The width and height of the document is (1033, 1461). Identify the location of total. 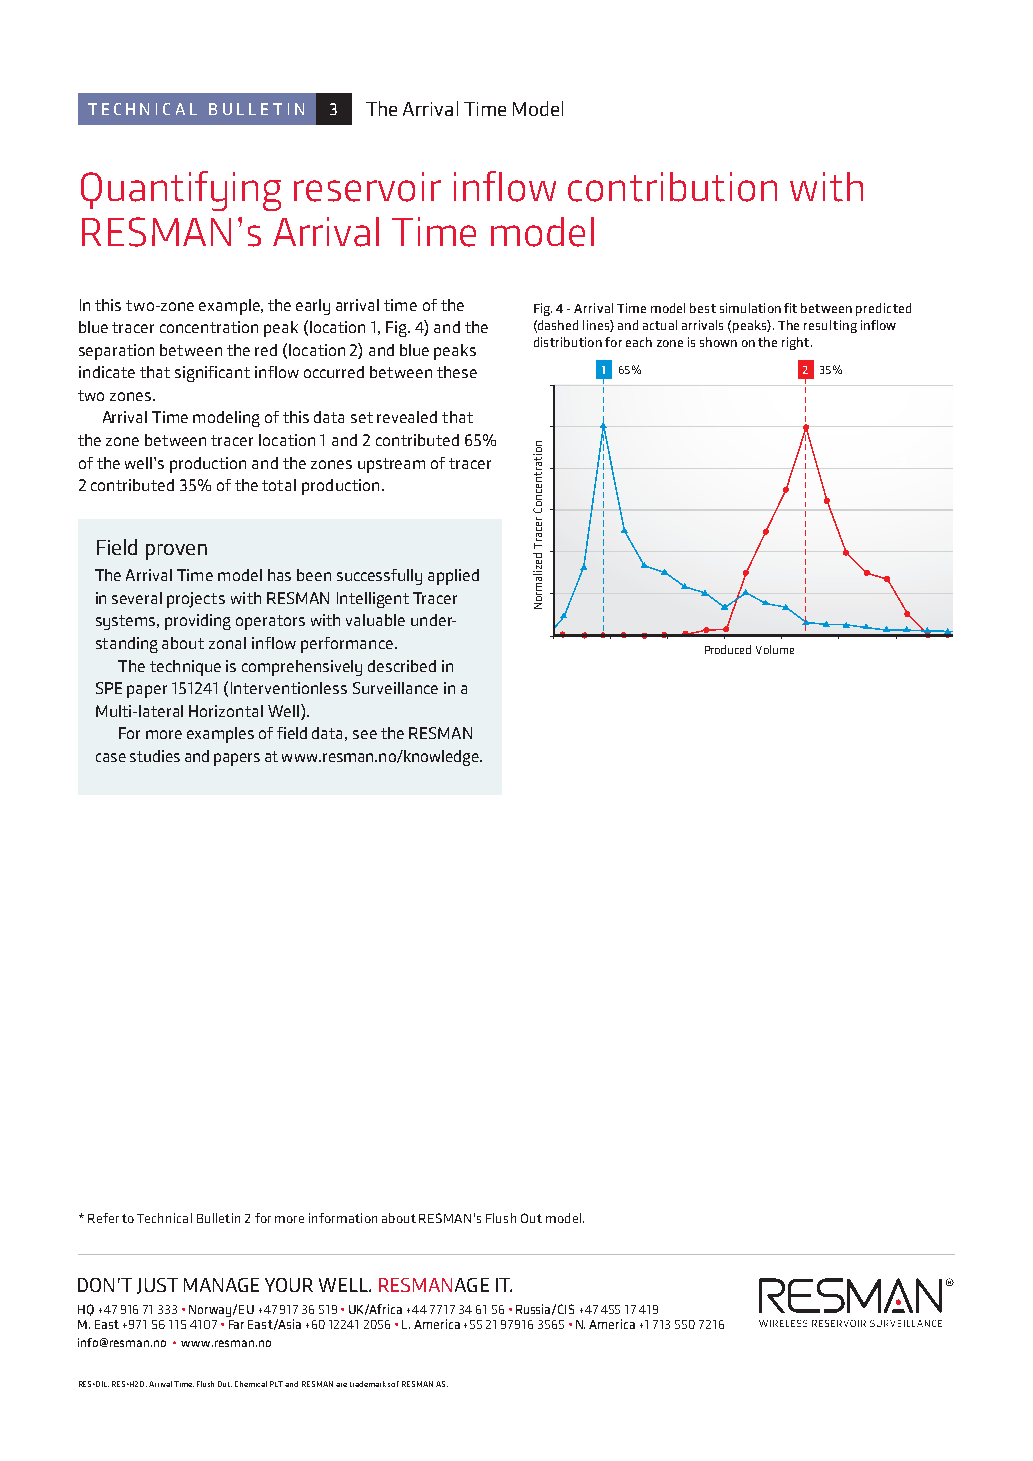
(279, 485).
